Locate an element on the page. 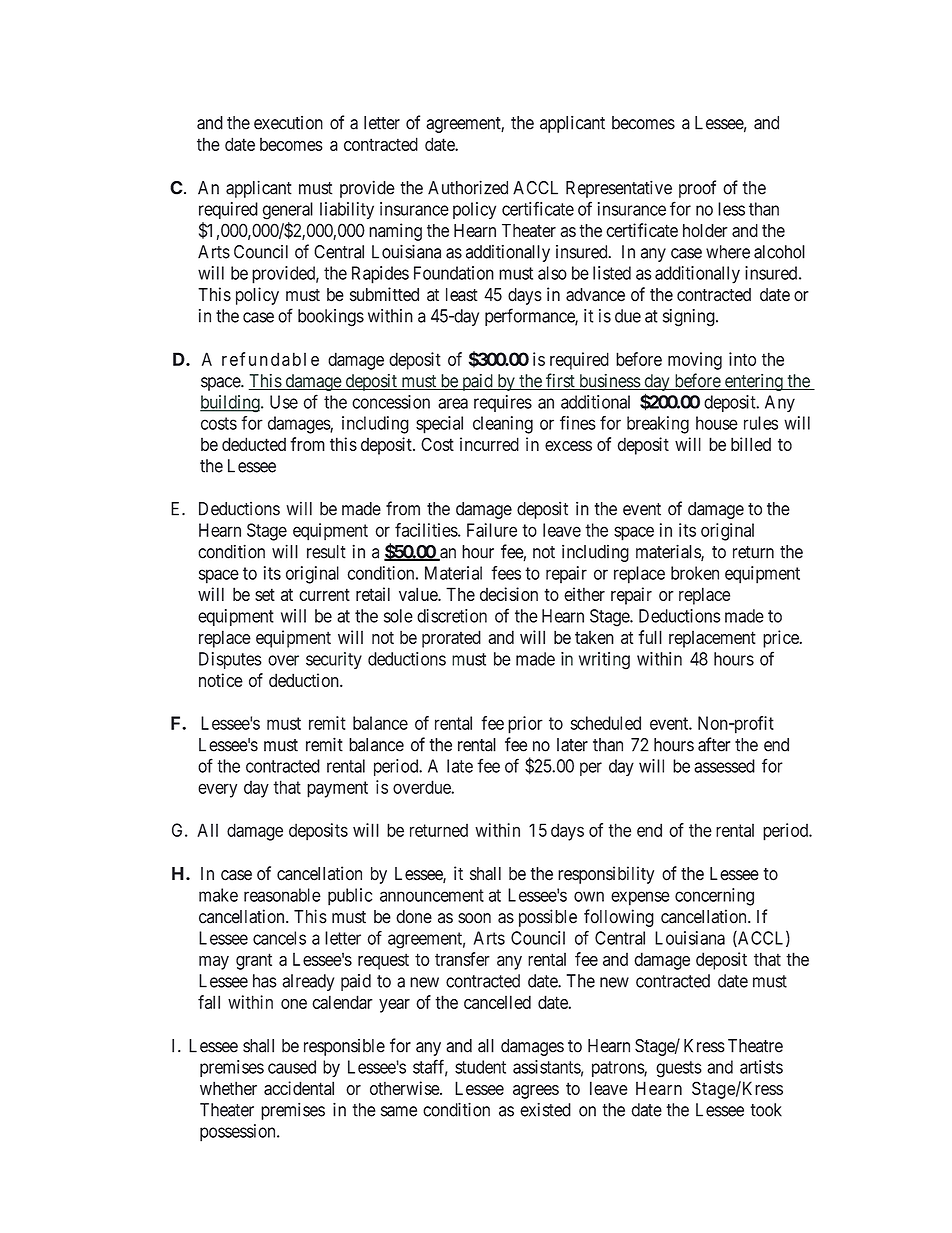 The width and height of the page is (952, 1233). bookings is located at coordinates (331, 318).
